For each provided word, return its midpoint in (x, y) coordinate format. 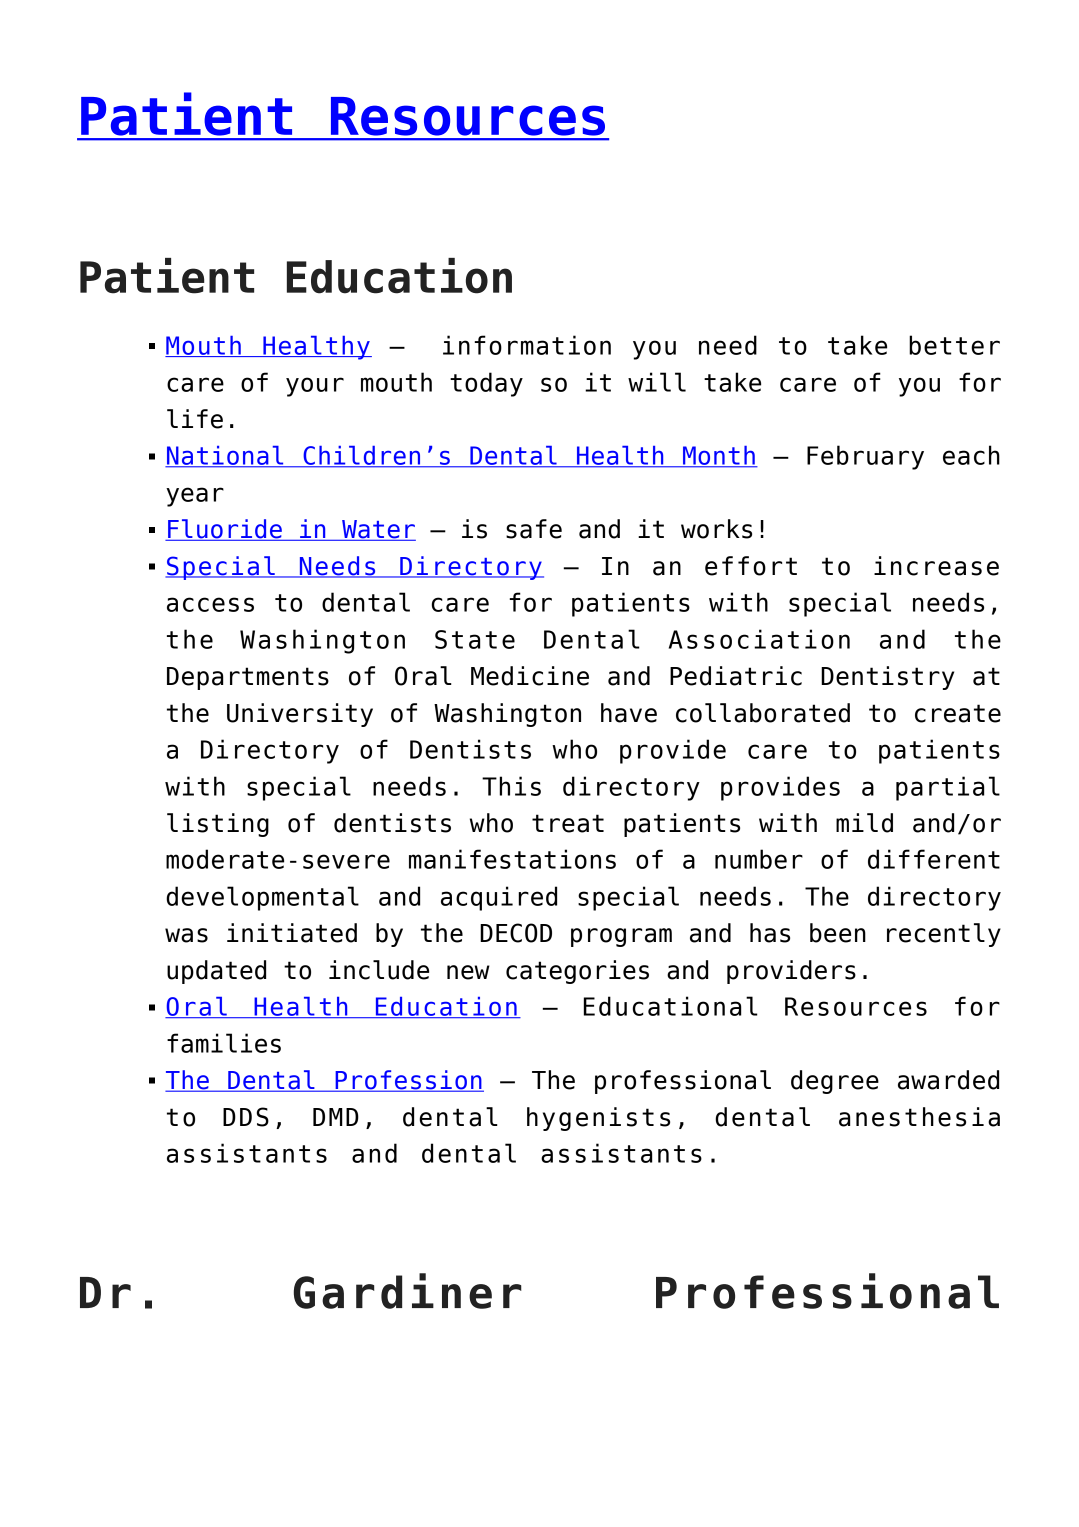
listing (218, 825)
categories (577, 972)
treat (568, 823)
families (224, 1043)
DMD (336, 1117)
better (954, 345)
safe (534, 529)
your (315, 387)
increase (936, 566)
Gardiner (408, 1291)
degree (835, 1082)
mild (864, 823)
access (210, 604)
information (527, 345)
